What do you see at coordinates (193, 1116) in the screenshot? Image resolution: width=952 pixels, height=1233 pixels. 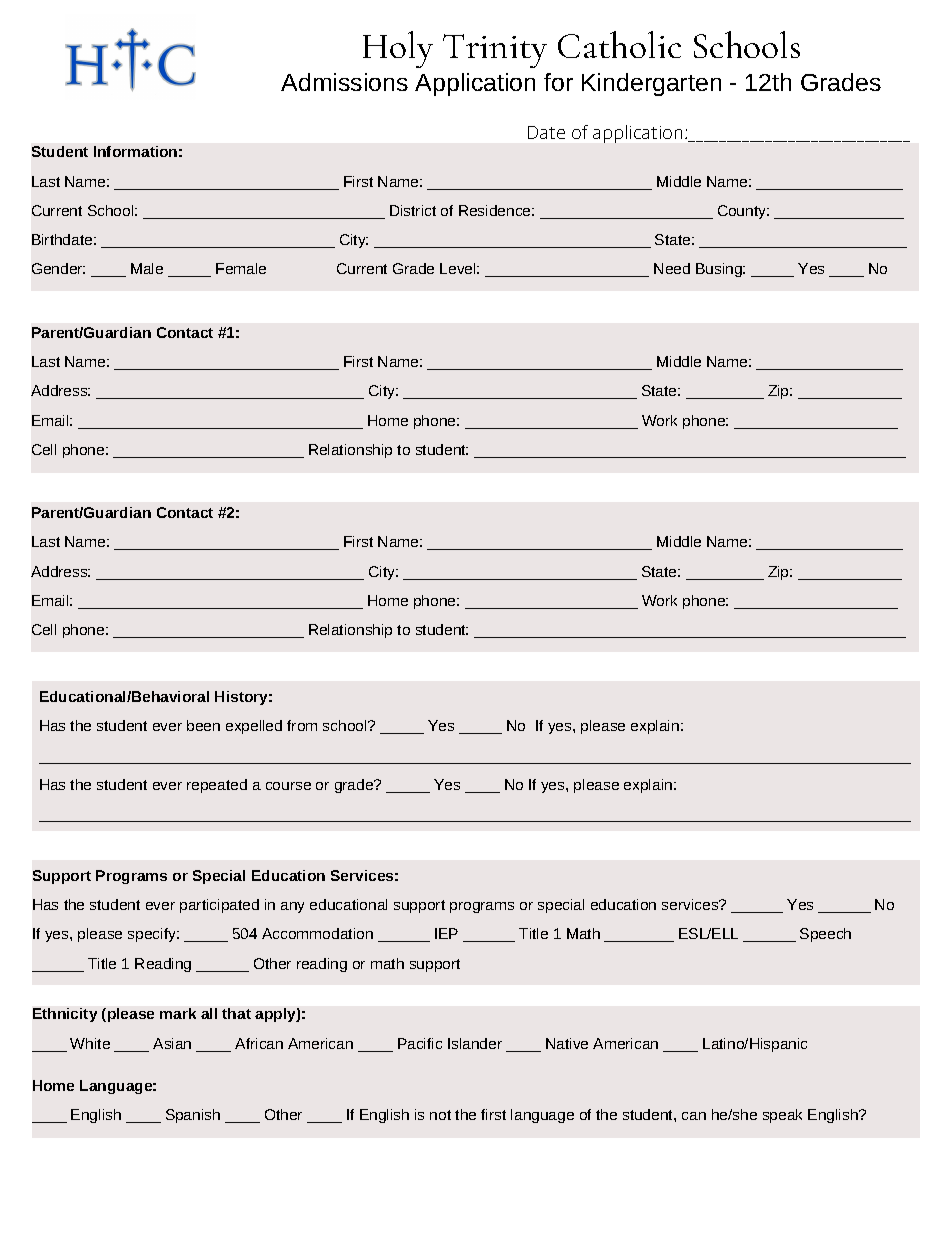 I see `Spanish` at bounding box center [193, 1116].
